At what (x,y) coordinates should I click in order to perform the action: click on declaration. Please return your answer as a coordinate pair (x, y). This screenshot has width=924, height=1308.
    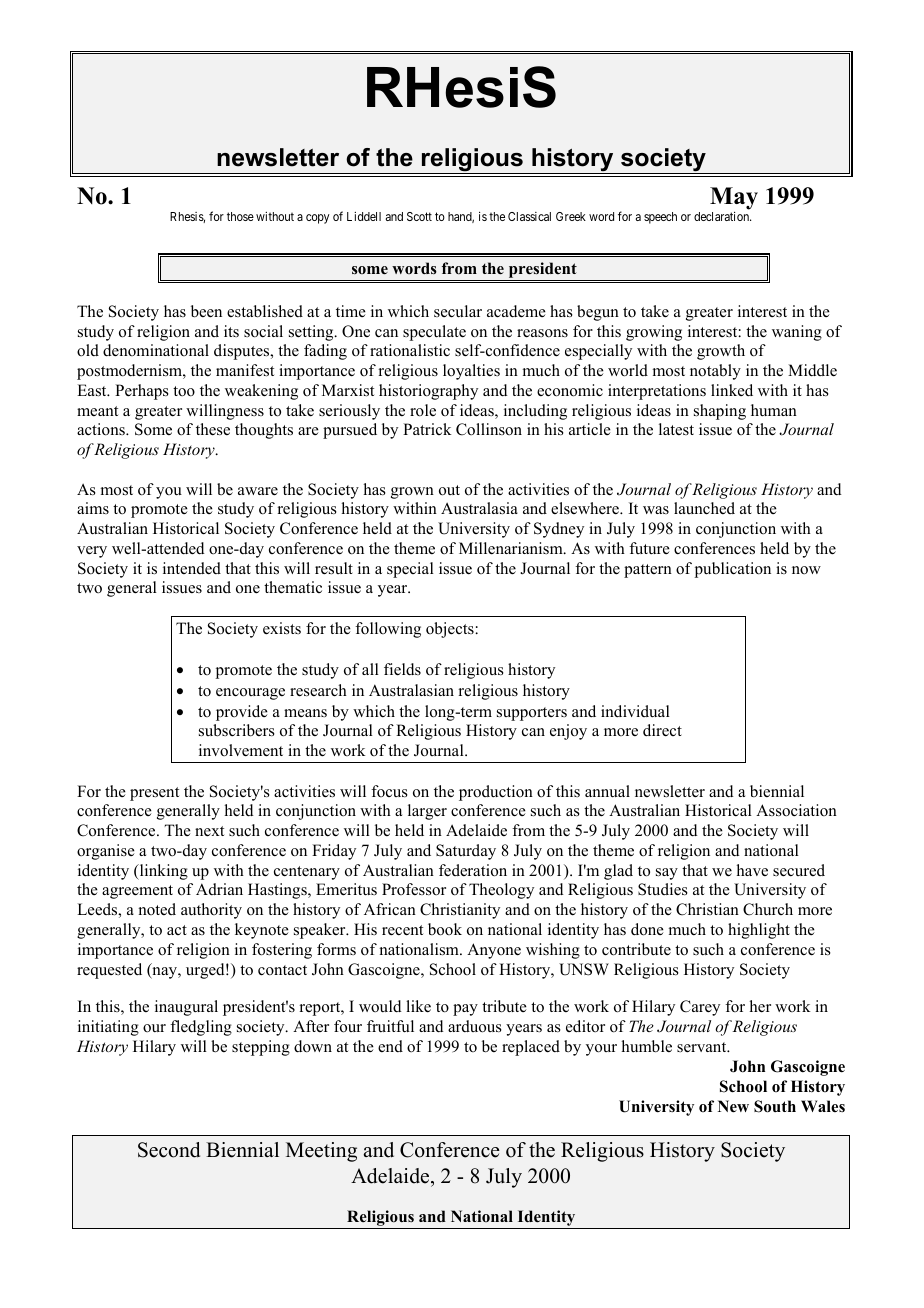
    Looking at the image, I should click on (722, 216).
